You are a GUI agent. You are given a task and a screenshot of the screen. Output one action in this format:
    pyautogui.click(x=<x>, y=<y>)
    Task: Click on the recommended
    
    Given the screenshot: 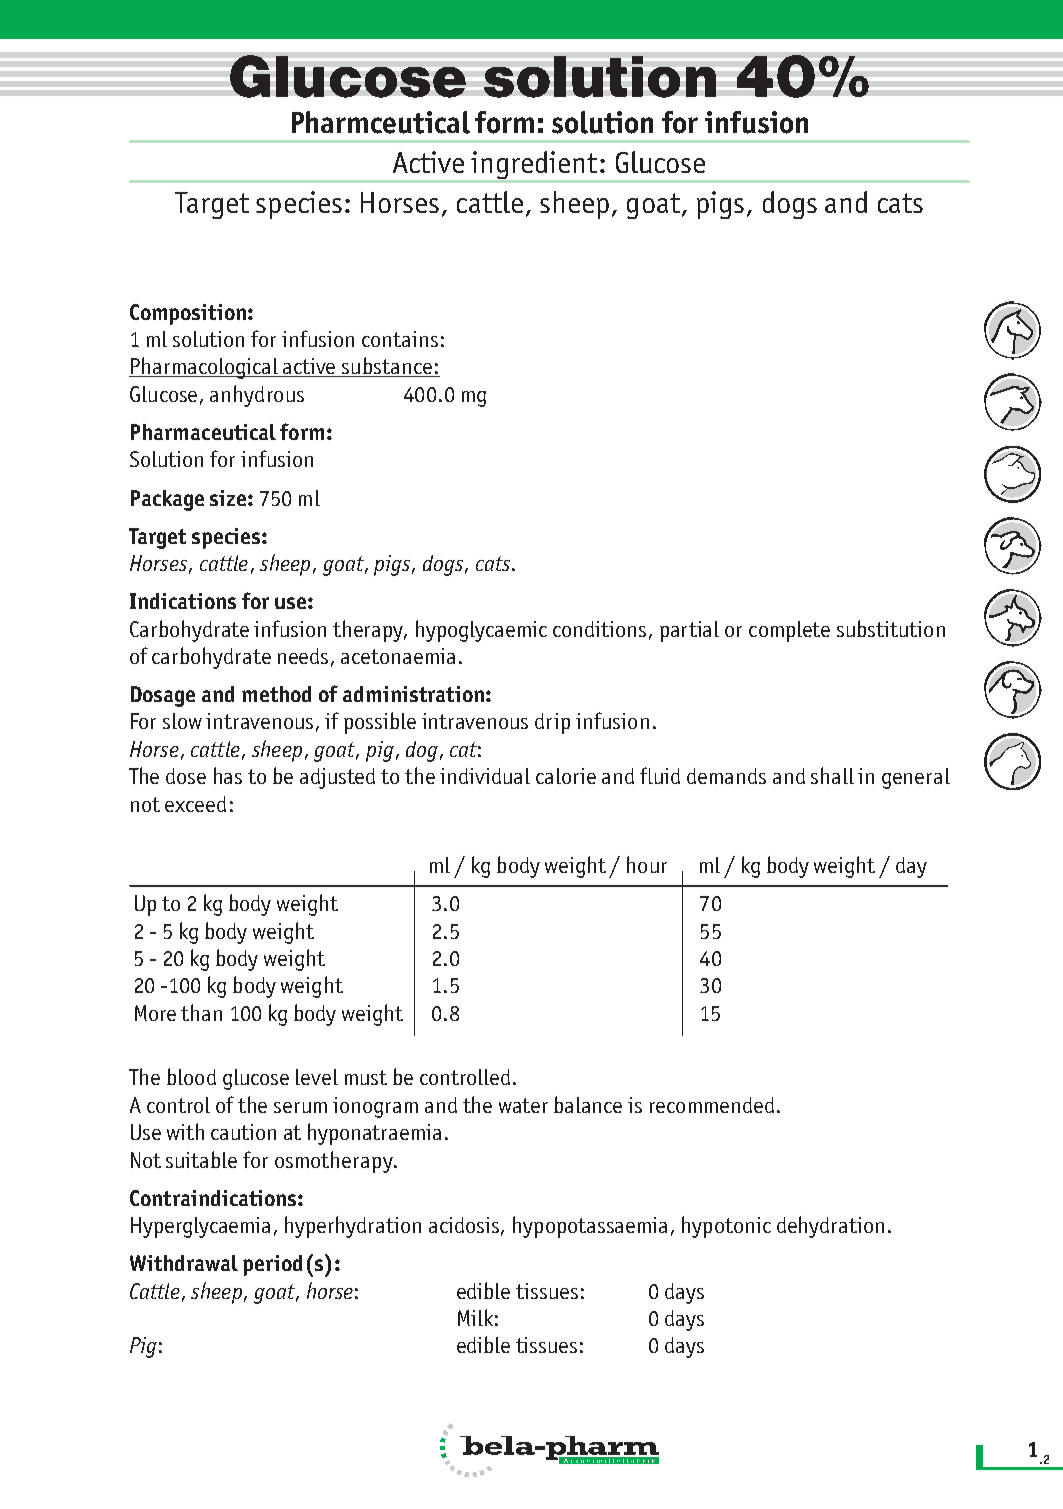 What is the action you would take?
    pyautogui.click(x=712, y=1105)
